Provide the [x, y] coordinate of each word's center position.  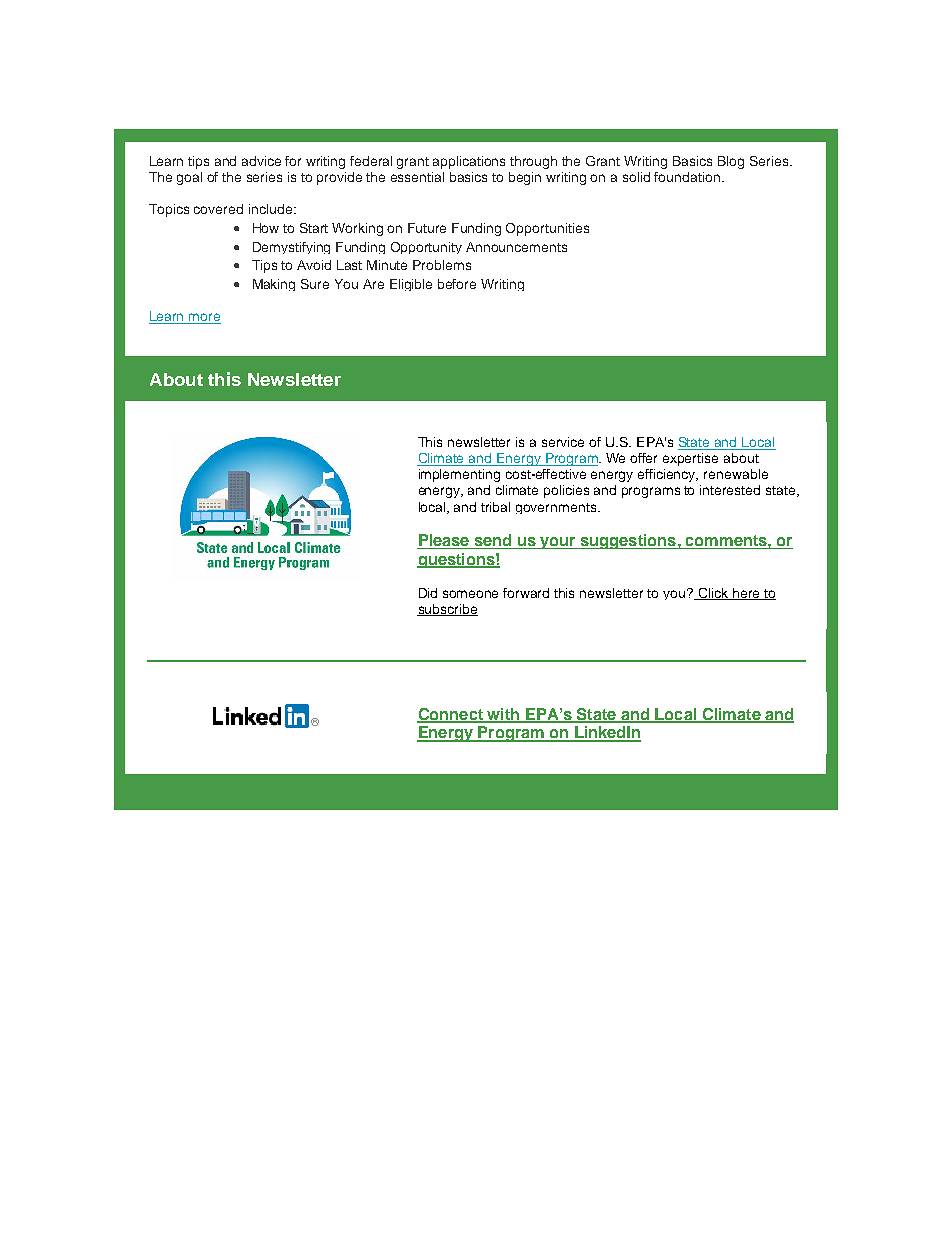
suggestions [628, 541]
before [457, 284]
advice [261, 161]
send [493, 541]
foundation [687, 177]
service [563, 442]
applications [469, 162]
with [503, 715]
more [204, 318]
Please [444, 541]
